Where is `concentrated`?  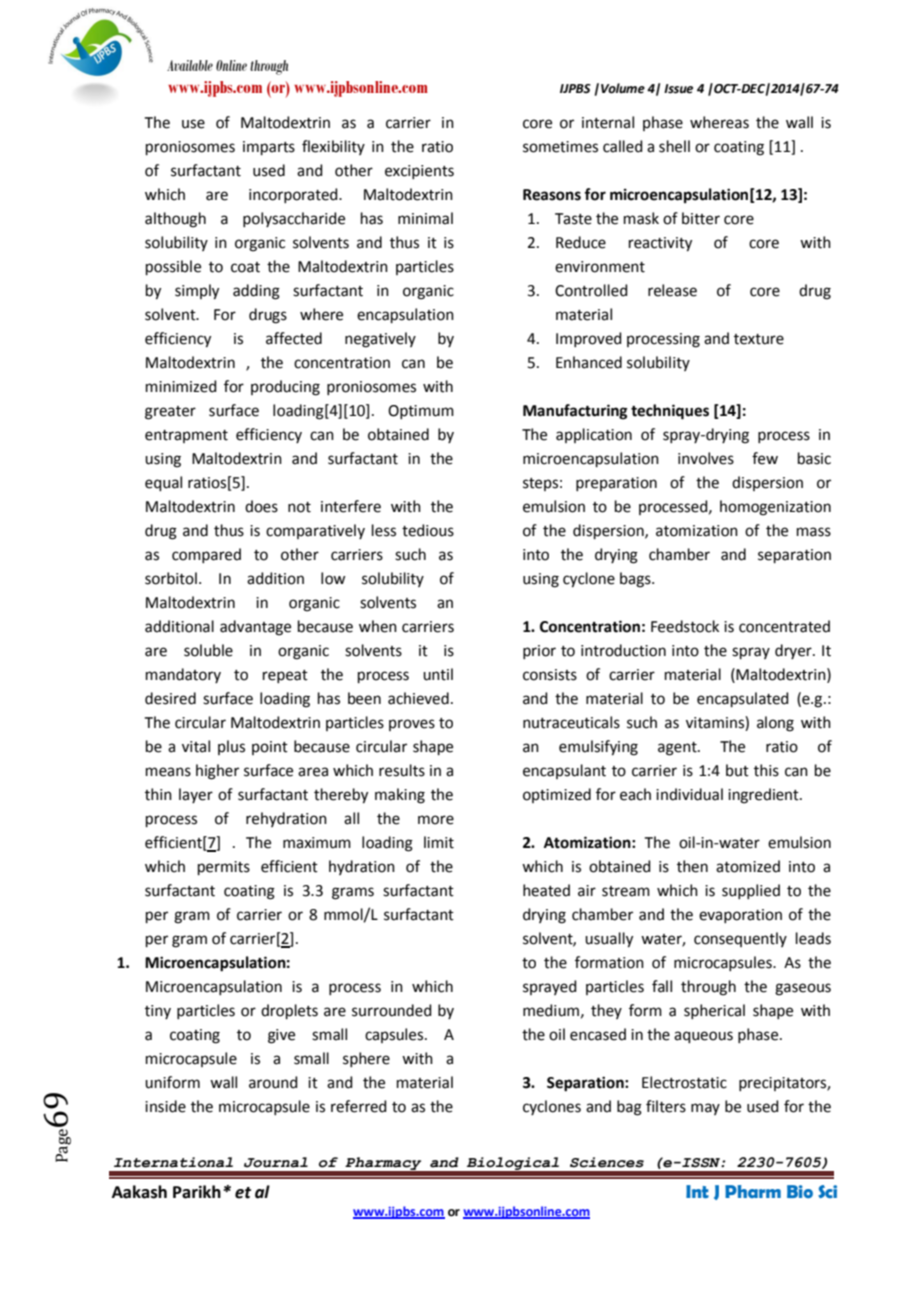 concentrated is located at coordinates (784, 626).
